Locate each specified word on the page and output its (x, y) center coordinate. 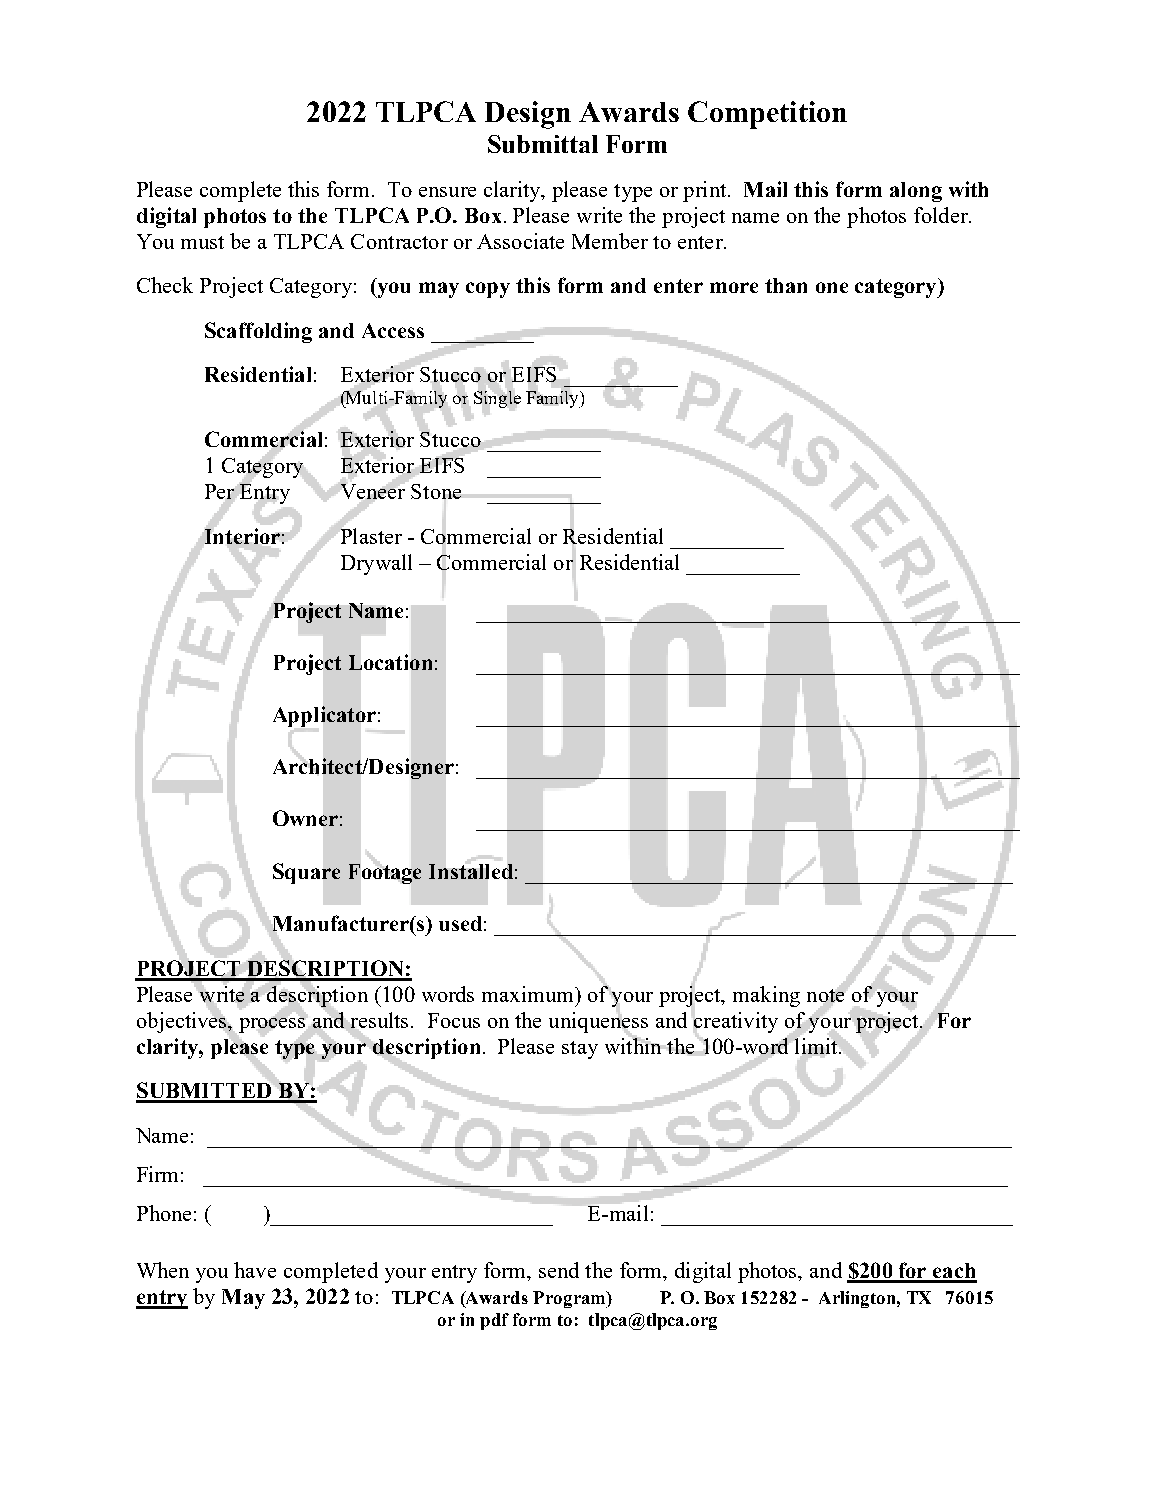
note (825, 995)
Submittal (543, 144)
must (202, 242)
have (255, 1270)
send (559, 1270)
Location (390, 662)
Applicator (324, 716)
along (916, 192)
